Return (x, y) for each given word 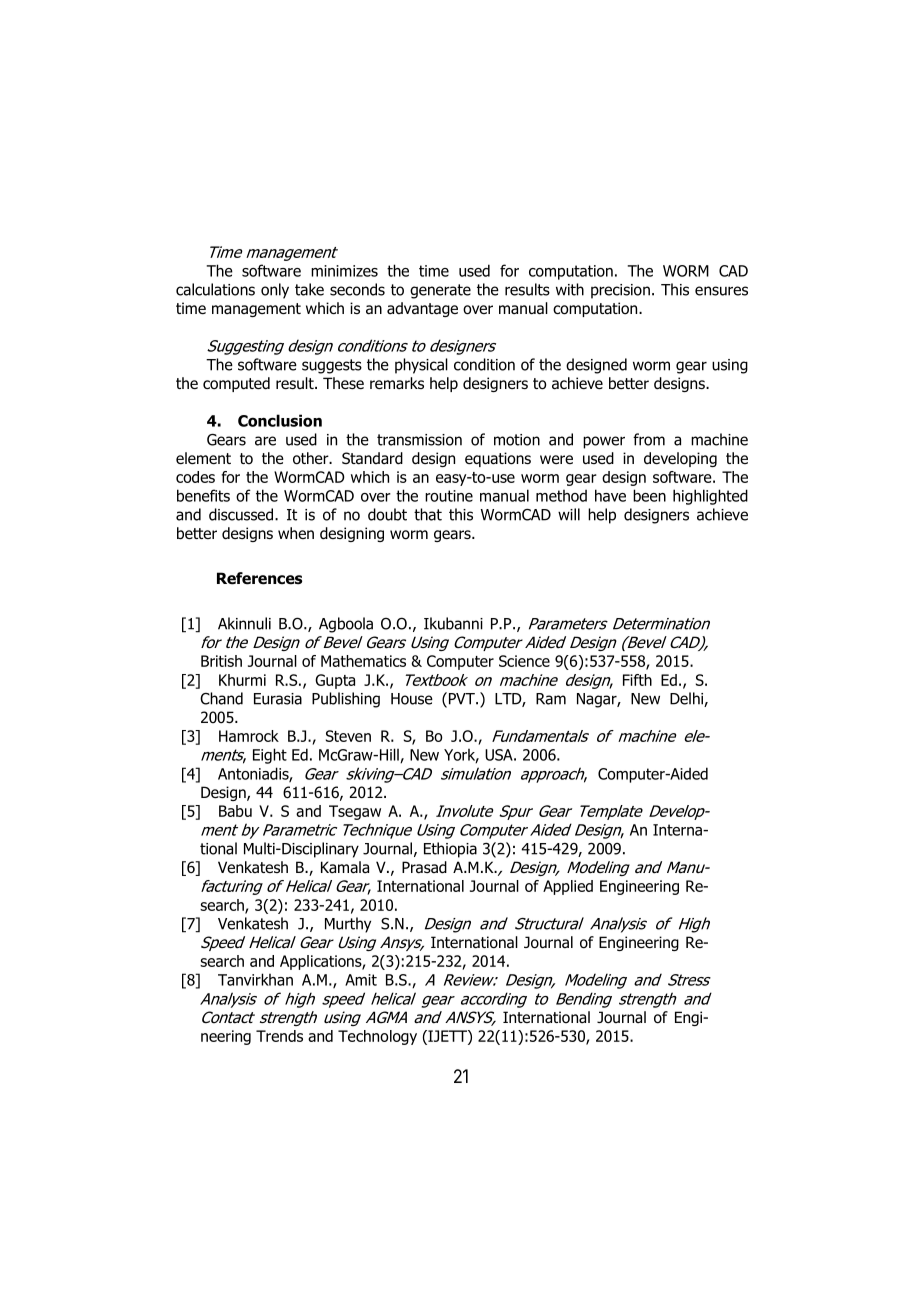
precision (620, 291)
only (275, 291)
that (428, 514)
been (649, 495)
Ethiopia (450, 850)
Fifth (637, 680)
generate (440, 291)
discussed (242, 514)
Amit (361, 980)
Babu (235, 811)
